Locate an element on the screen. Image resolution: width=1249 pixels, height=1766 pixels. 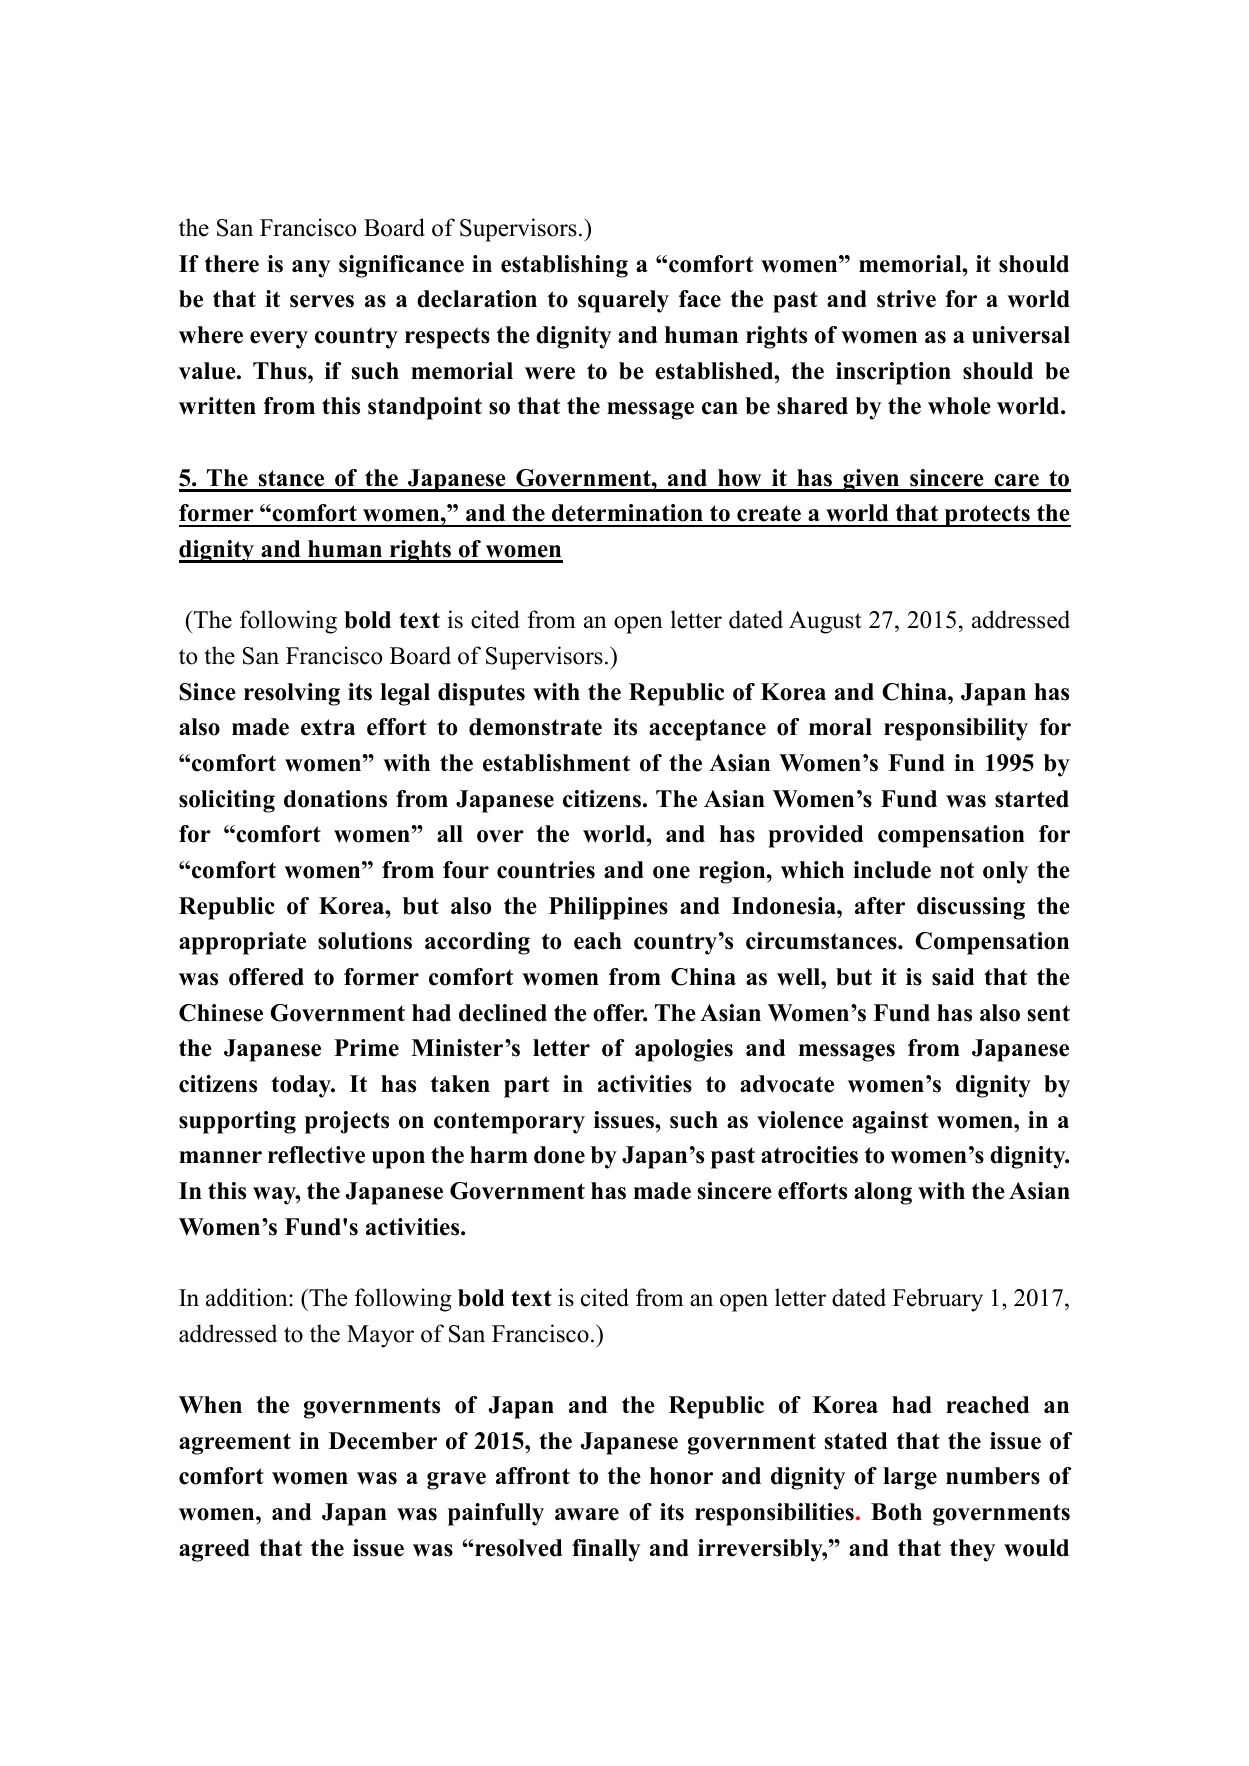
serves is located at coordinates (322, 301).
